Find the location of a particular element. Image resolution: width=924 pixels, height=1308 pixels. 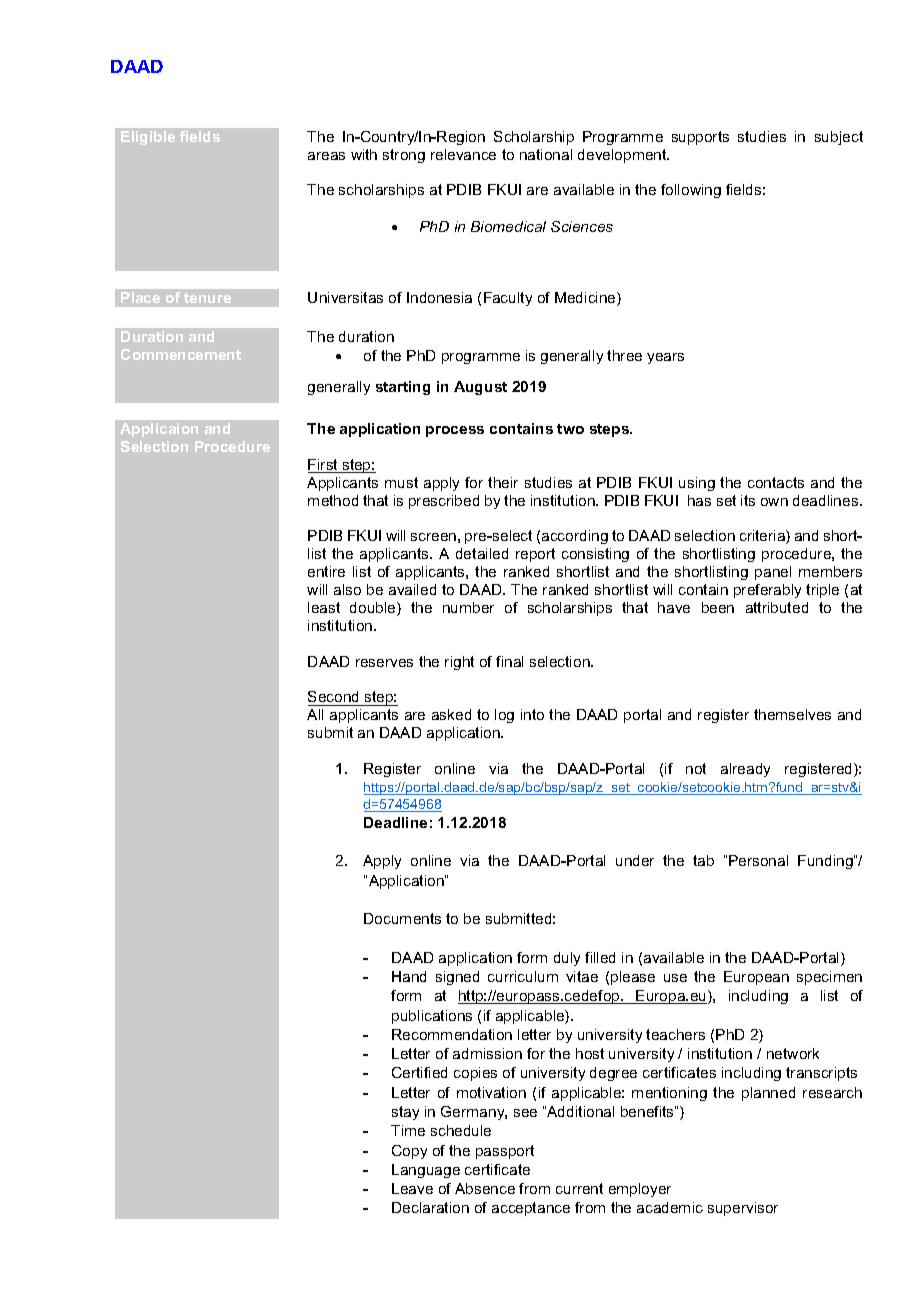

Copy is located at coordinates (409, 1152).
